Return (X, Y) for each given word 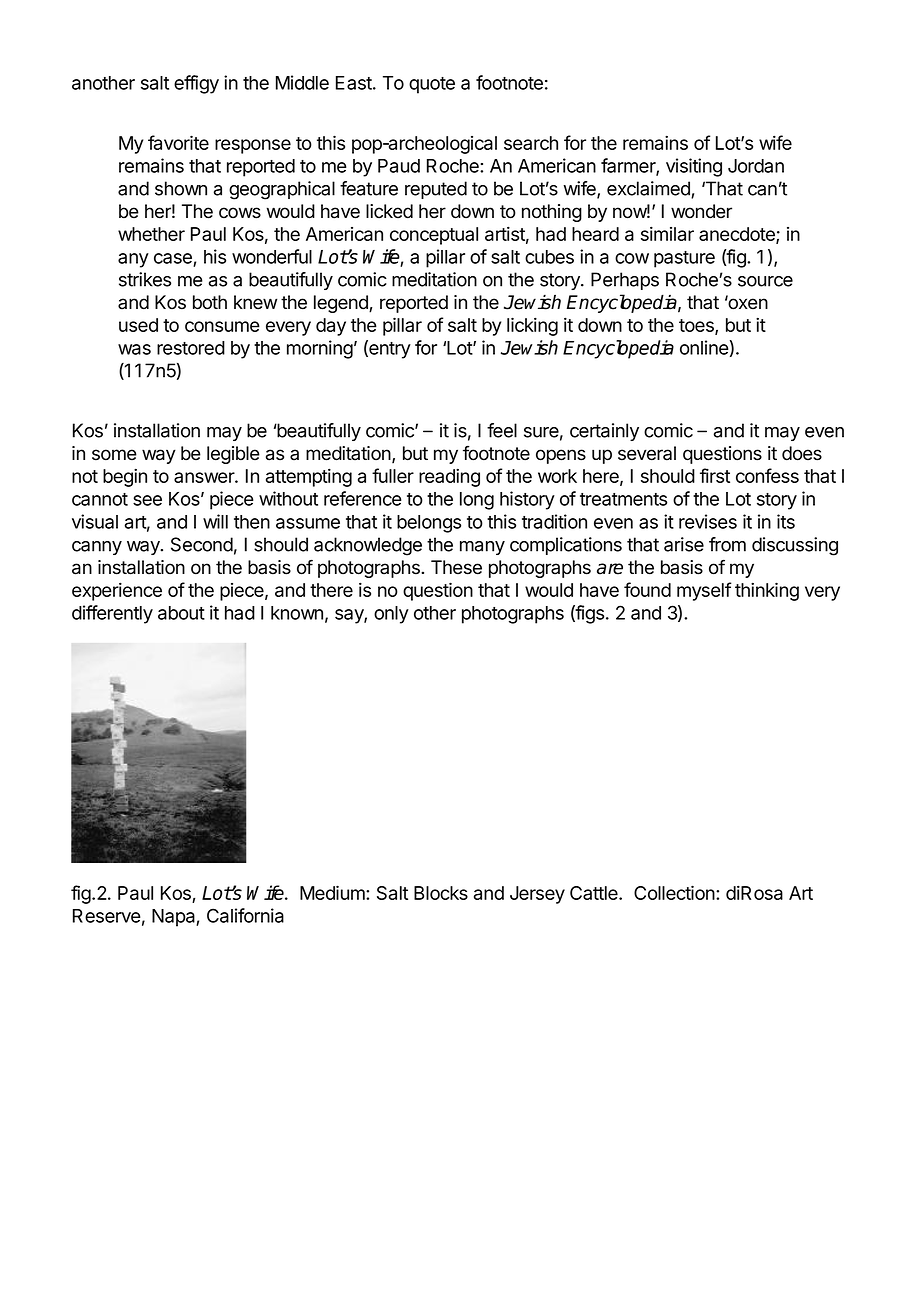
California (245, 915)
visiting (694, 167)
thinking (767, 591)
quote (432, 85)
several (647, 453)
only (391, 615)
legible (233, 455)
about (181, 613)
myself (704, 591)
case (173, 258)
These (456, 567)
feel (502, 430)
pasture (684, 259)
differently (112, 614)
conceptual (434, 236)
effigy (196, 84)
